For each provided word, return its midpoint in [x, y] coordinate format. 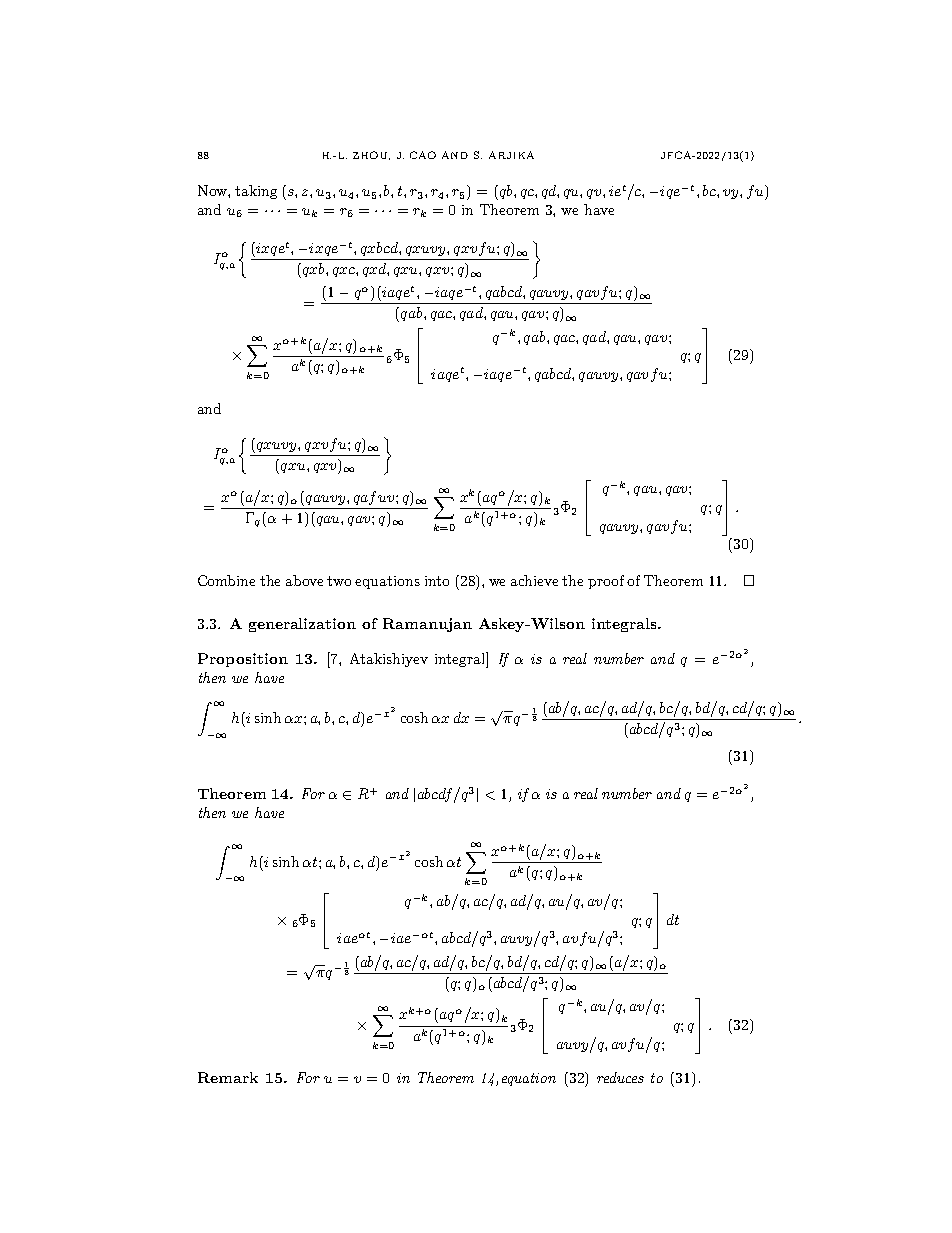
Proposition [243, 660]
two [339, 581]
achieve [534, 580]
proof [606, 582]
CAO [423, 155]
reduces [620, 1077]
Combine [226, 580]
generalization [302, 625]
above [304, 580]
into [437, 581]
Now [213, 190]
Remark [228, 1077]
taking [256, 192]
